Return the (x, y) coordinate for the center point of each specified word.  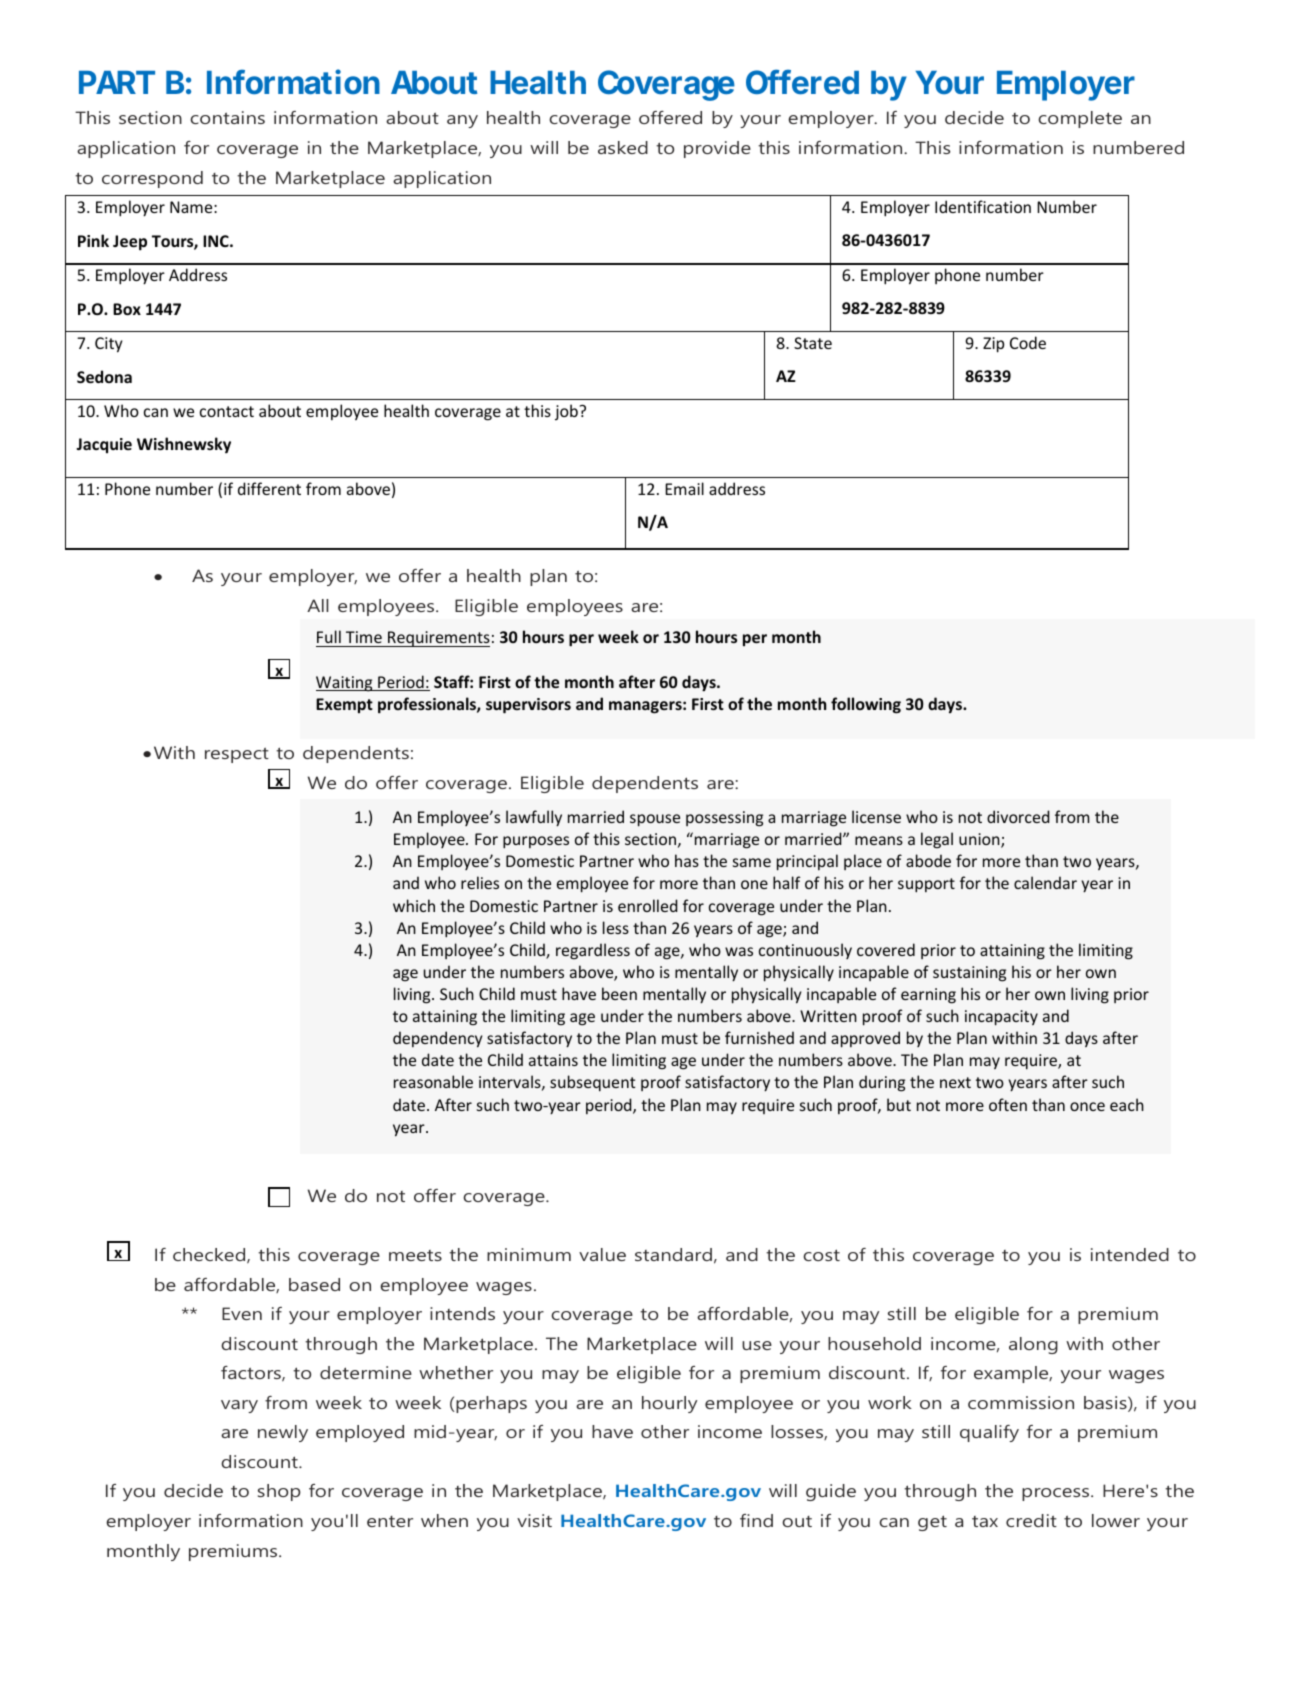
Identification (983, 206)
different (269, 488)
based (314, 1284)
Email (684, 488)
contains (227, 117)
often (1008, 1104)
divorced (1018, 816)
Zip (993, 345)
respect (237, 755)
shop (279, 1492)
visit (534, 1520)
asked (623, 147)
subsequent (592, 1083)
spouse (655, 820)
